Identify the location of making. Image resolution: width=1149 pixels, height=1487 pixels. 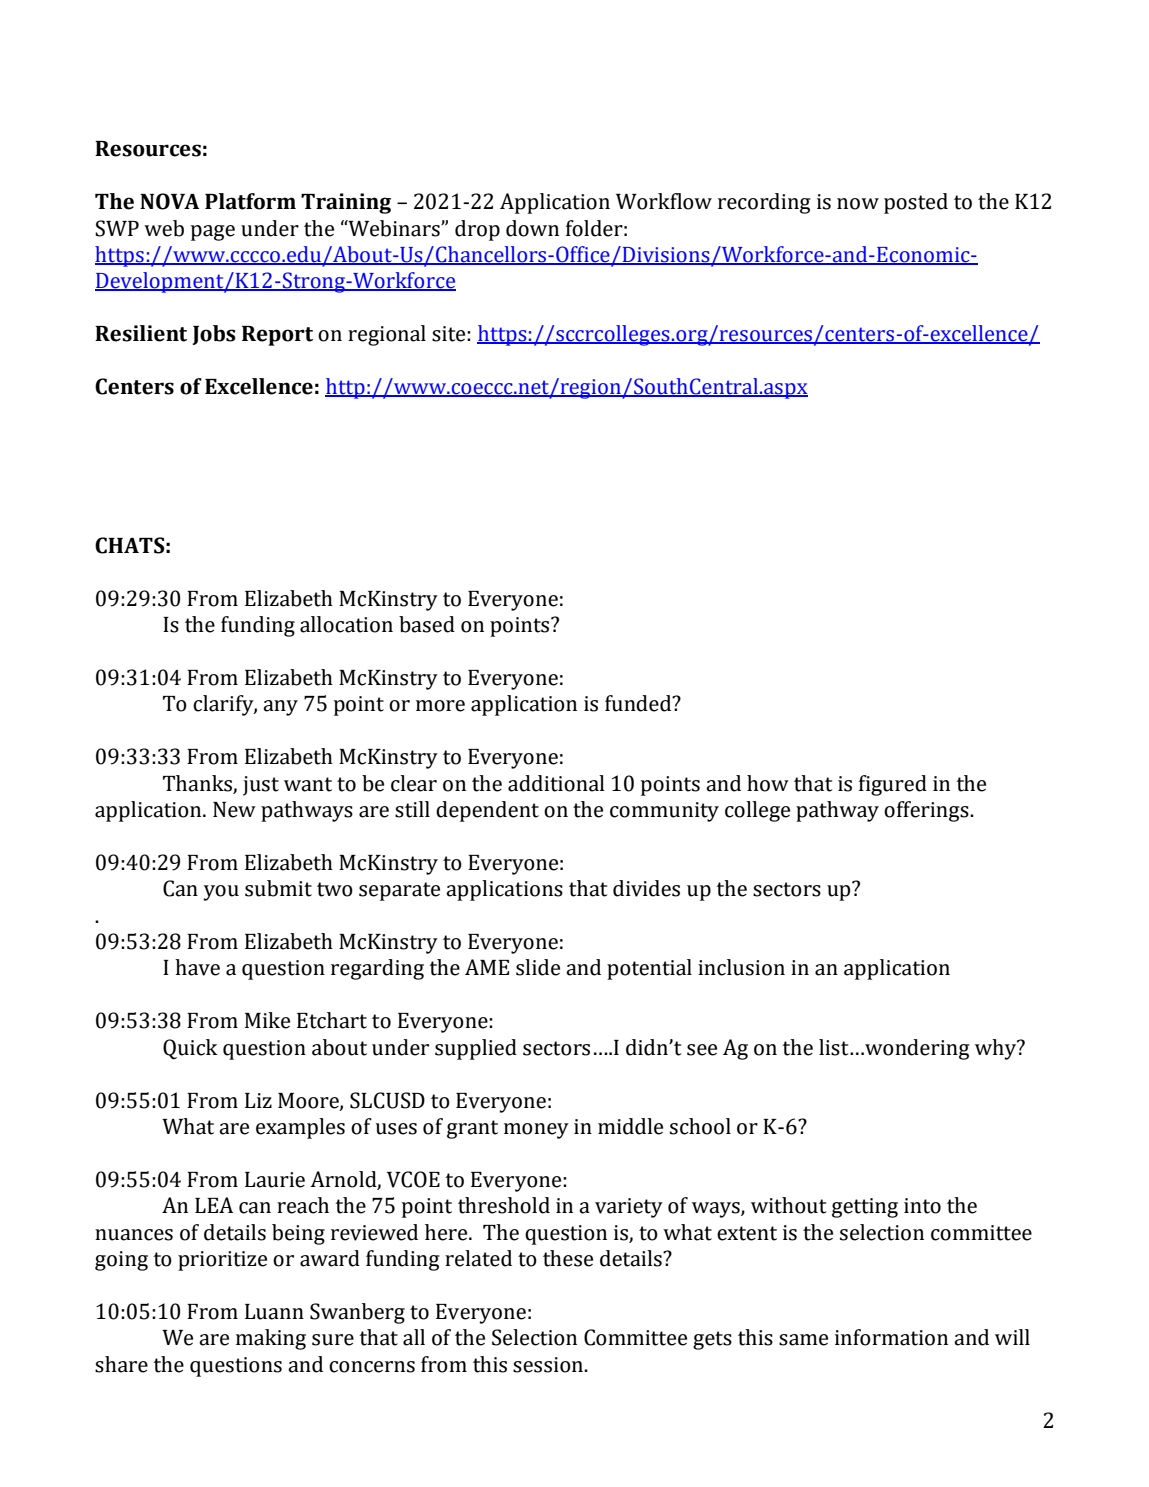
(271, 1339).
